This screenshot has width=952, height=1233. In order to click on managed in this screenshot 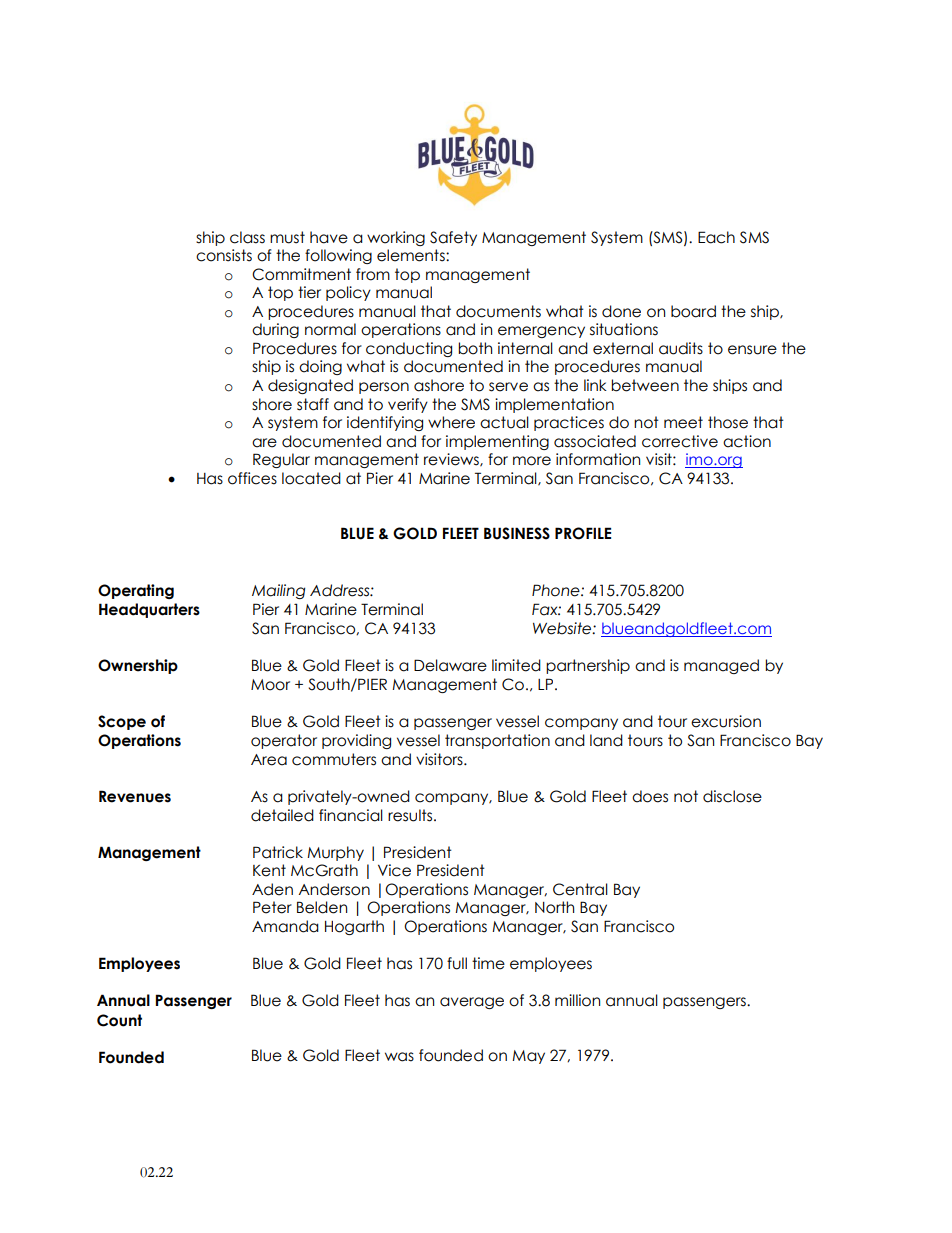, I will do `click(721, 666)`.
